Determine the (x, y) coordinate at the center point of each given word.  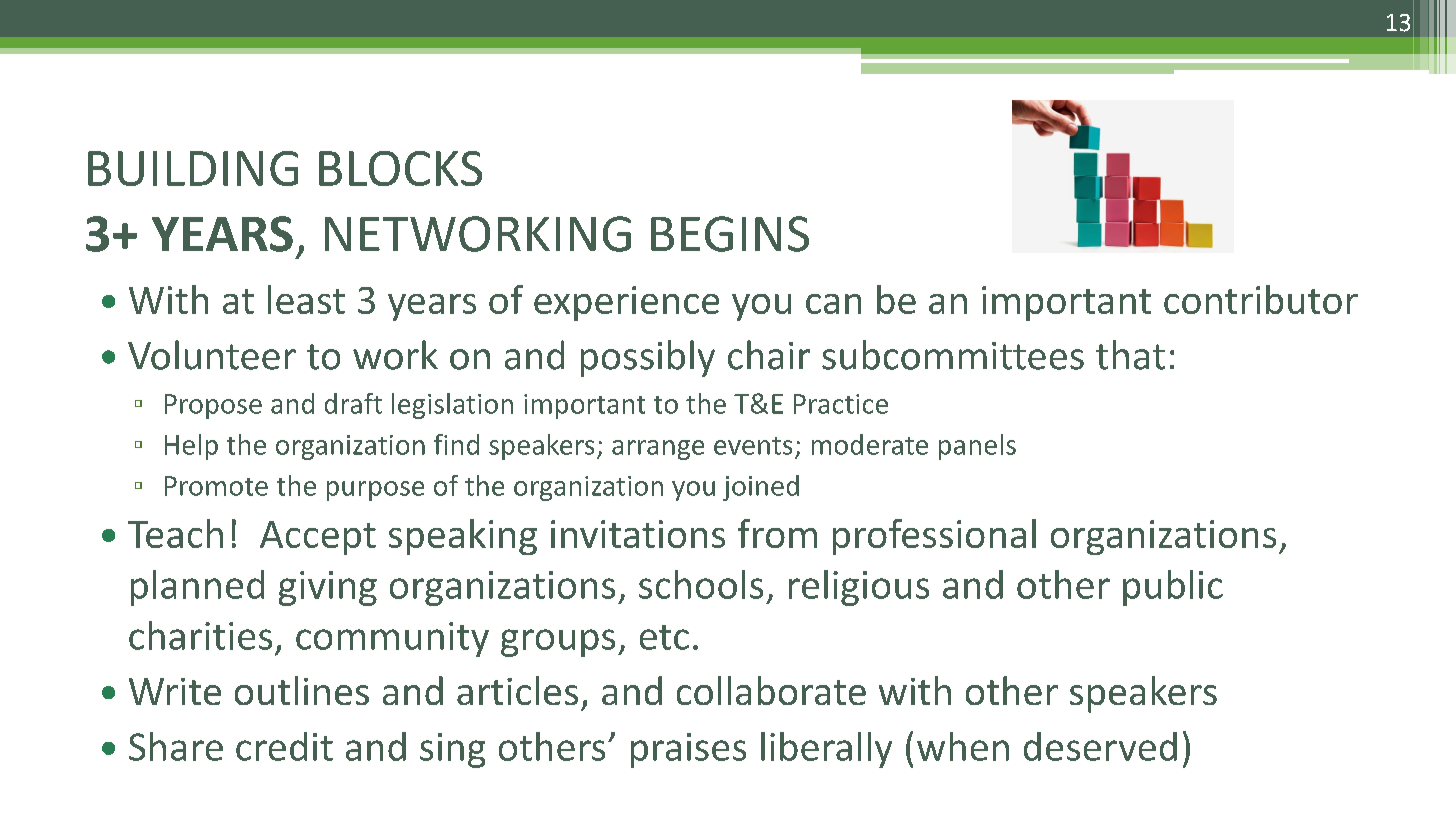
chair (769, 355)
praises (688, 750)
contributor (1261, 299)
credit (284, 746)
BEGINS (730, 234)
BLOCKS (400, 168)
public (1173, 588)
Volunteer (212, 355)
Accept (318, 538)
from (777, 533)
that (1130, 355)
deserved (1100, 746)
